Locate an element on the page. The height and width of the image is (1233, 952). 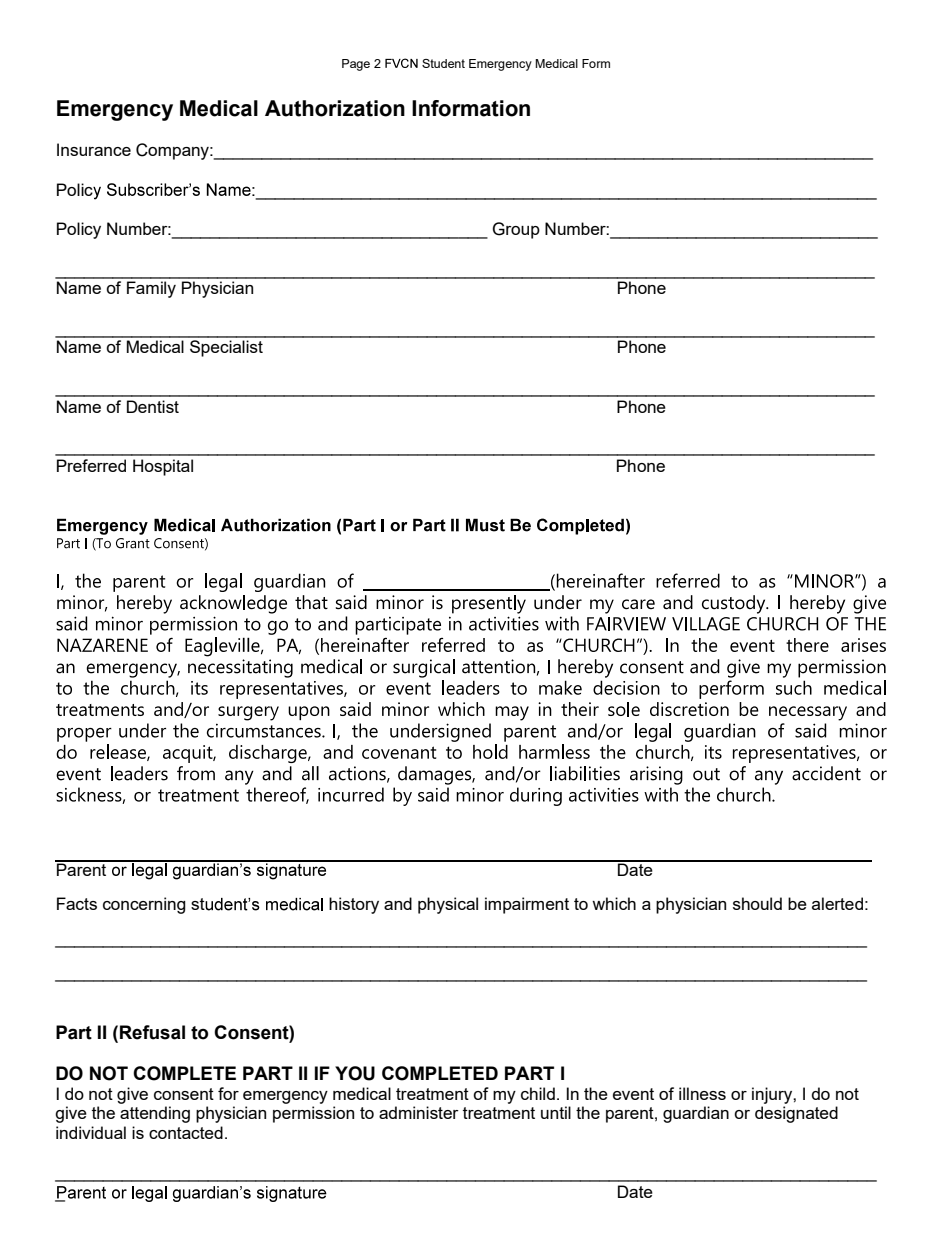
and is located at coordinates (398, 903).
